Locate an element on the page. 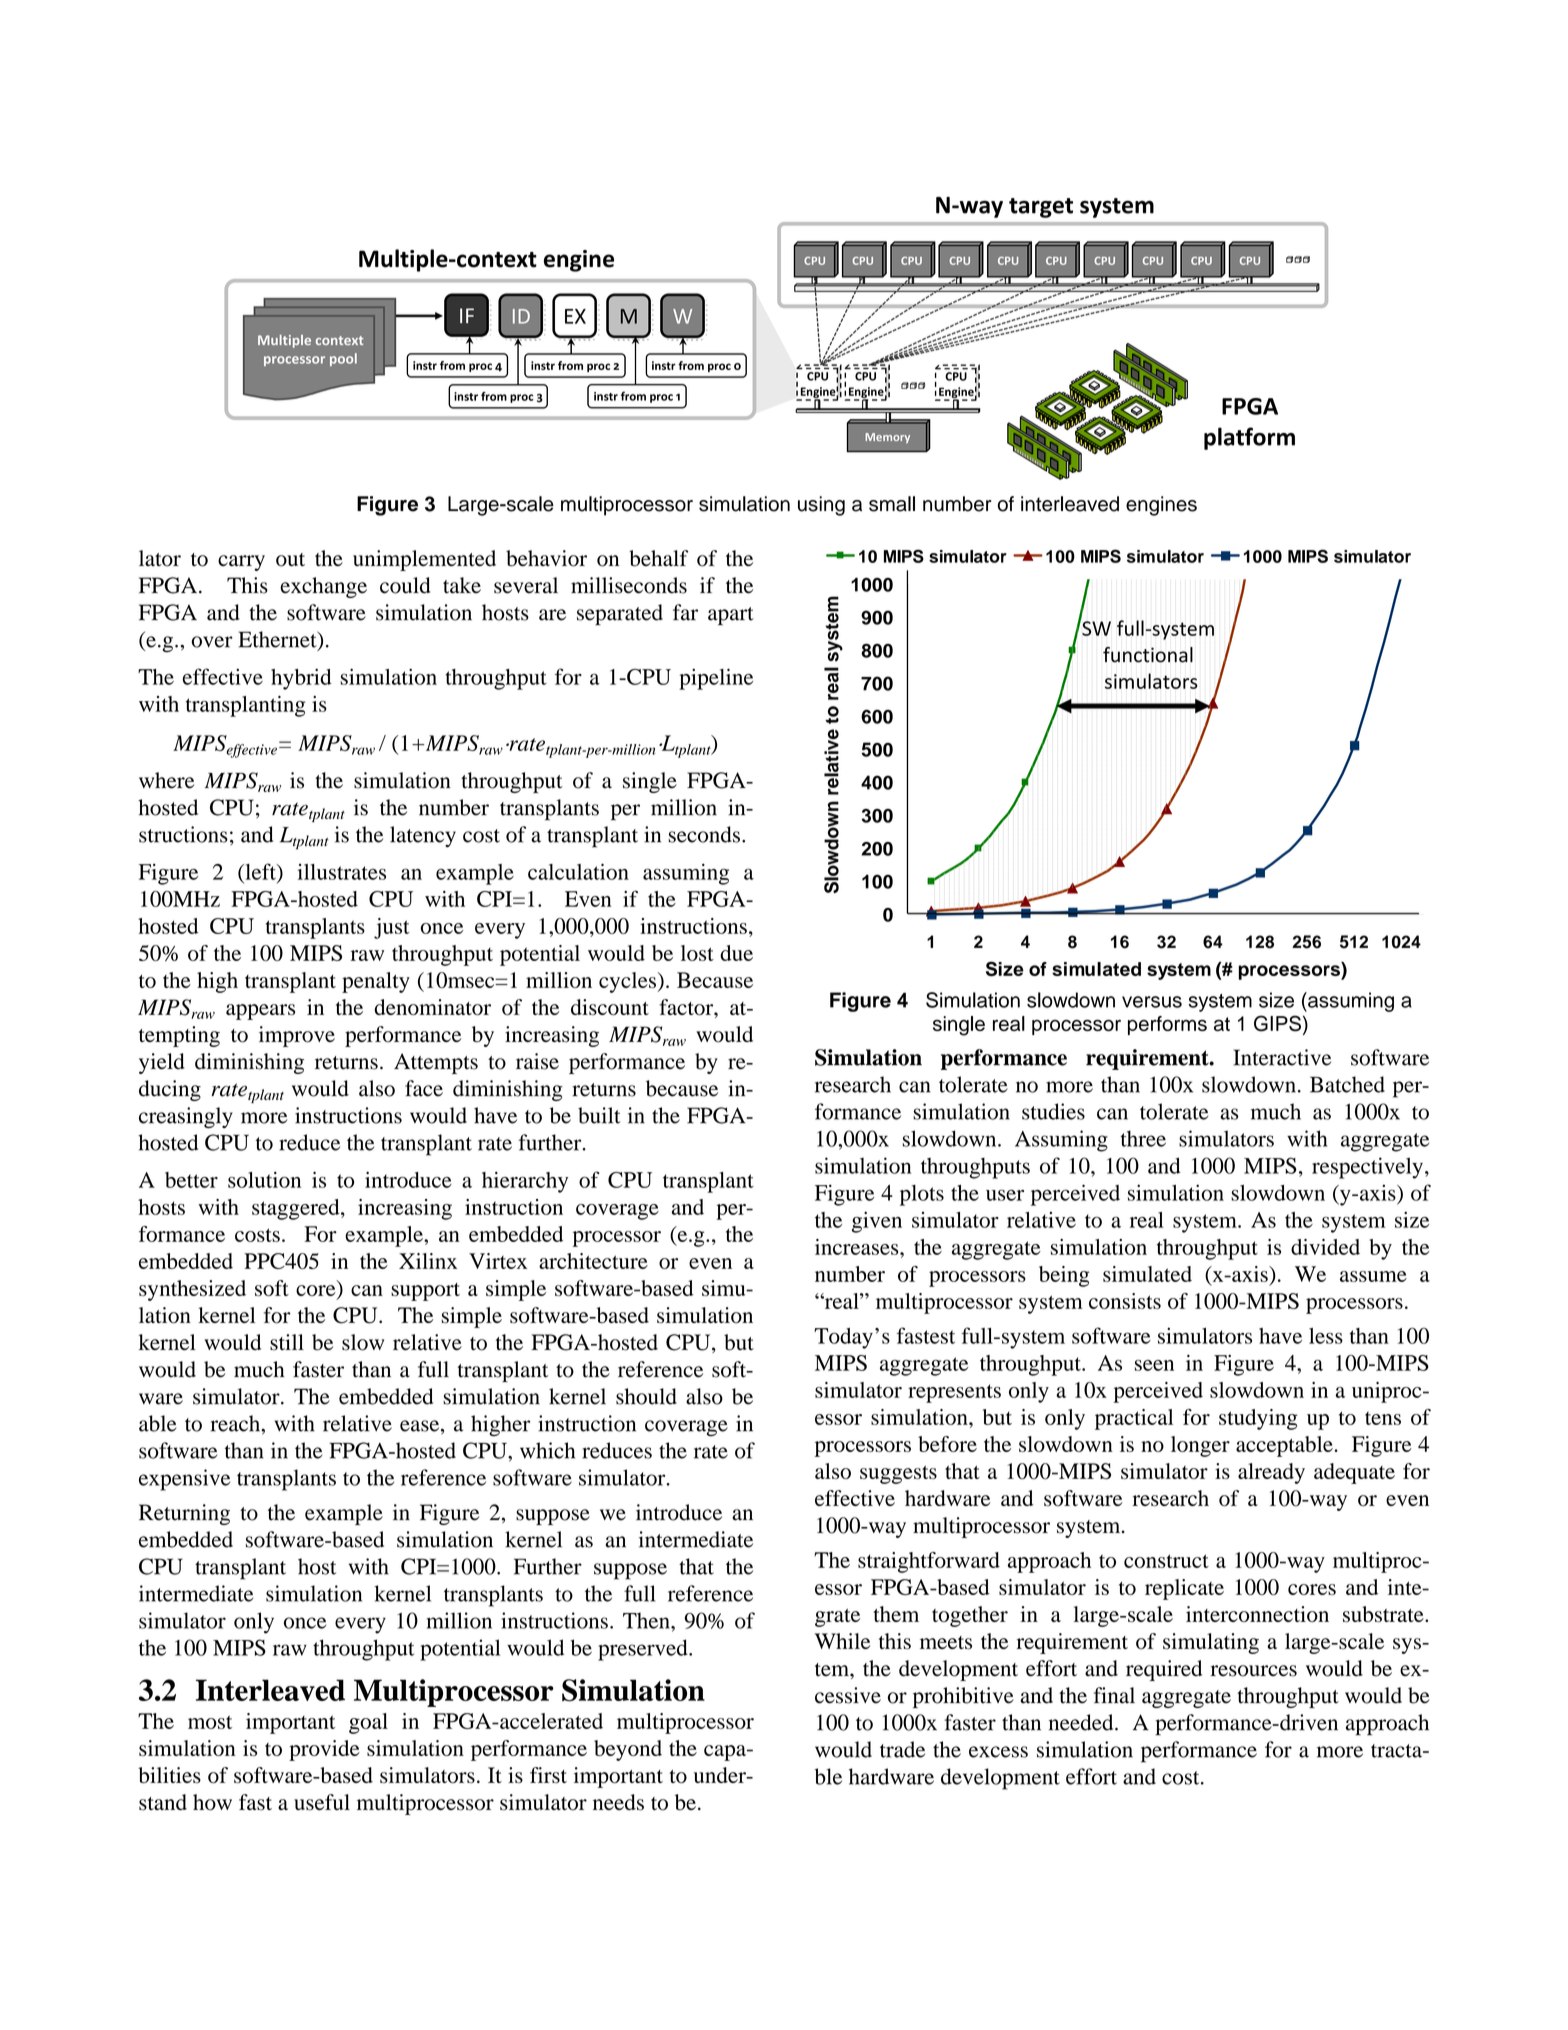 This image has height=2030, width=1568. longer is located at coordinates (1200, 1446).
